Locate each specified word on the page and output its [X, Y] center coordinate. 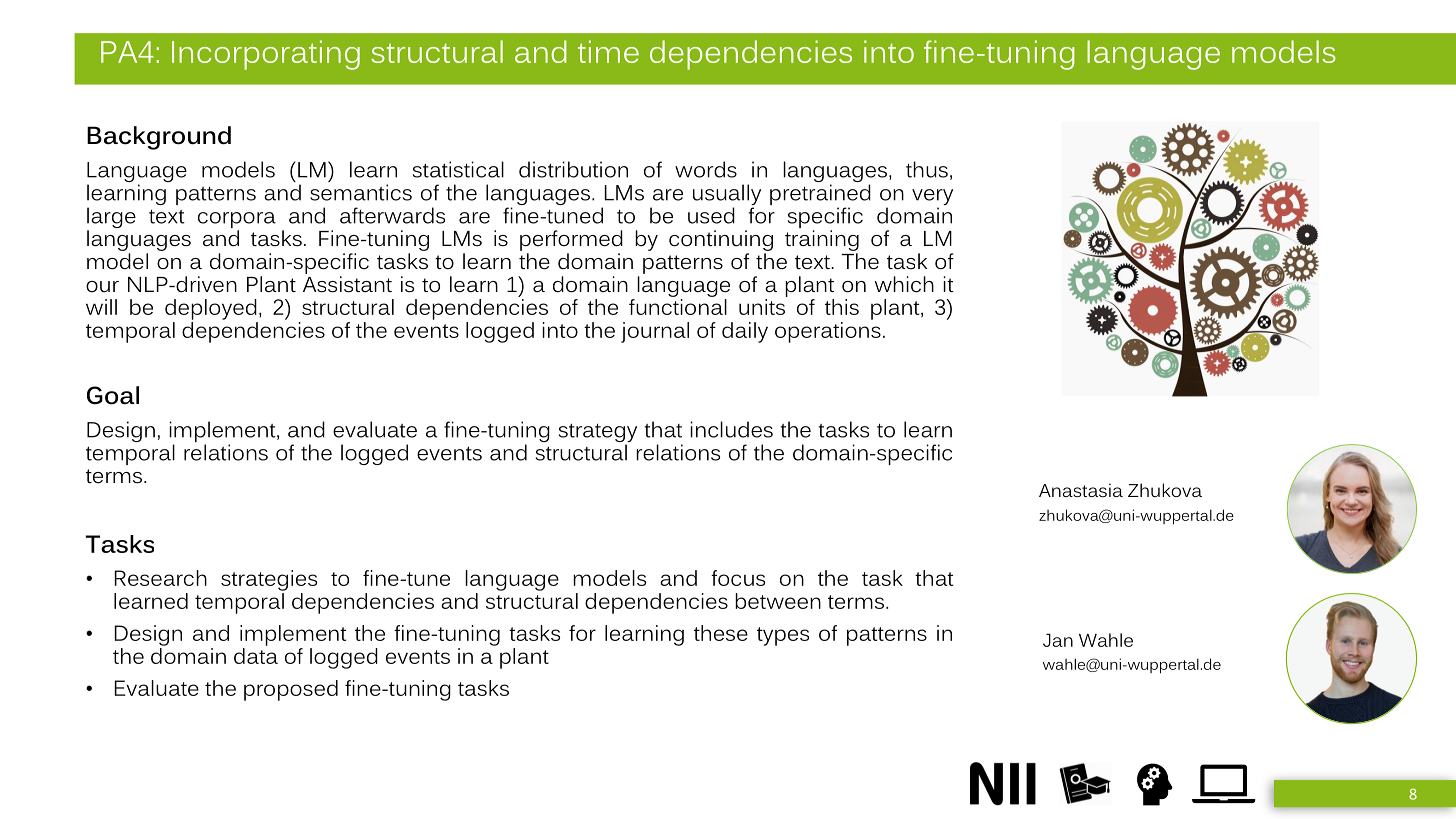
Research [161, 578]
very [932, 198]
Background [159, 138]
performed [571, 240]
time [608, 51]
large [111, 217]
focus [738, 578]
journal [655, 332]
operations [828, 332]
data [256, 656]
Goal [113, 395]
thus [927, 169]
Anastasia [1081, 490]
